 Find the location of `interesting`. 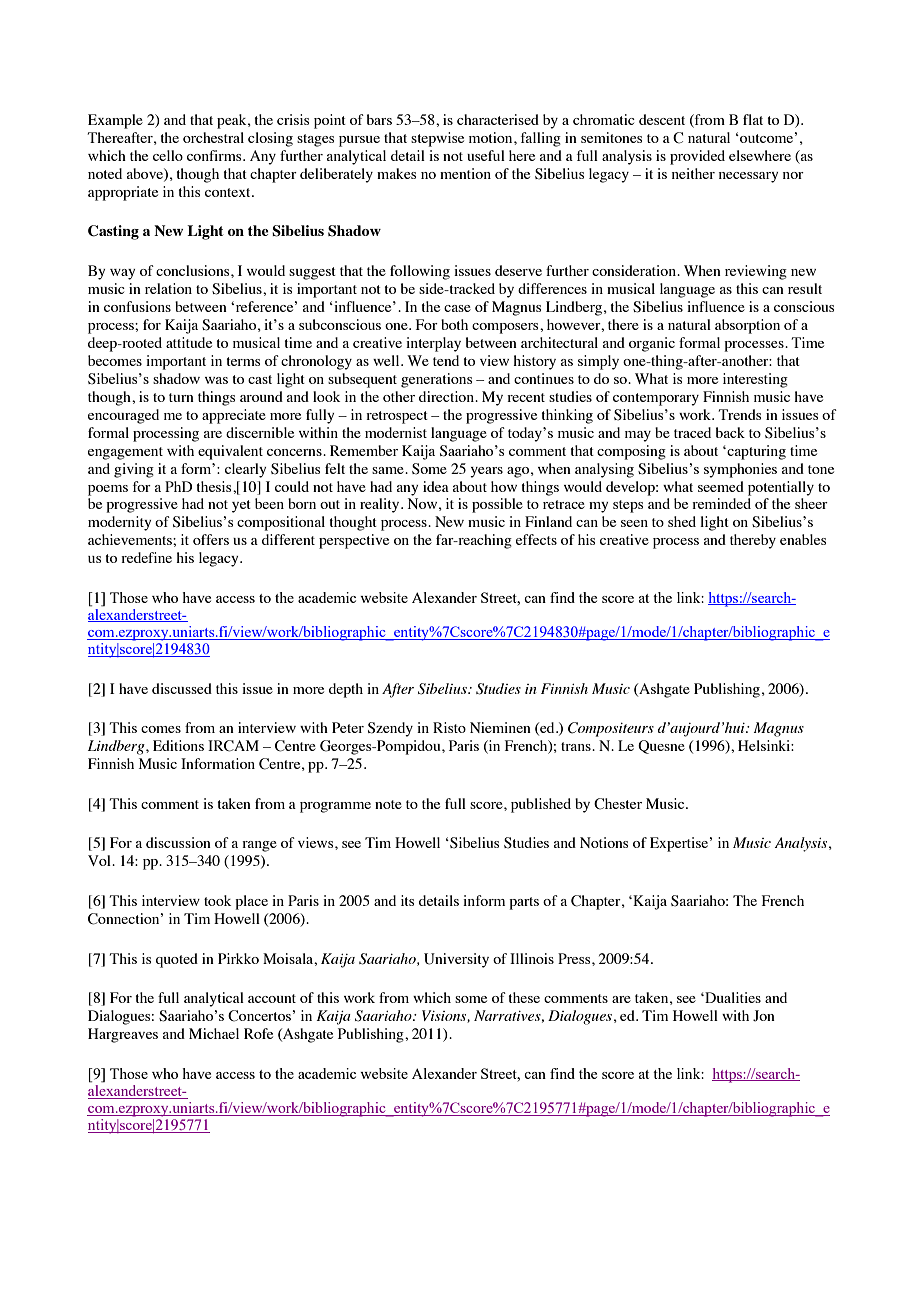

interesting is located at coordinates (755, 380).
